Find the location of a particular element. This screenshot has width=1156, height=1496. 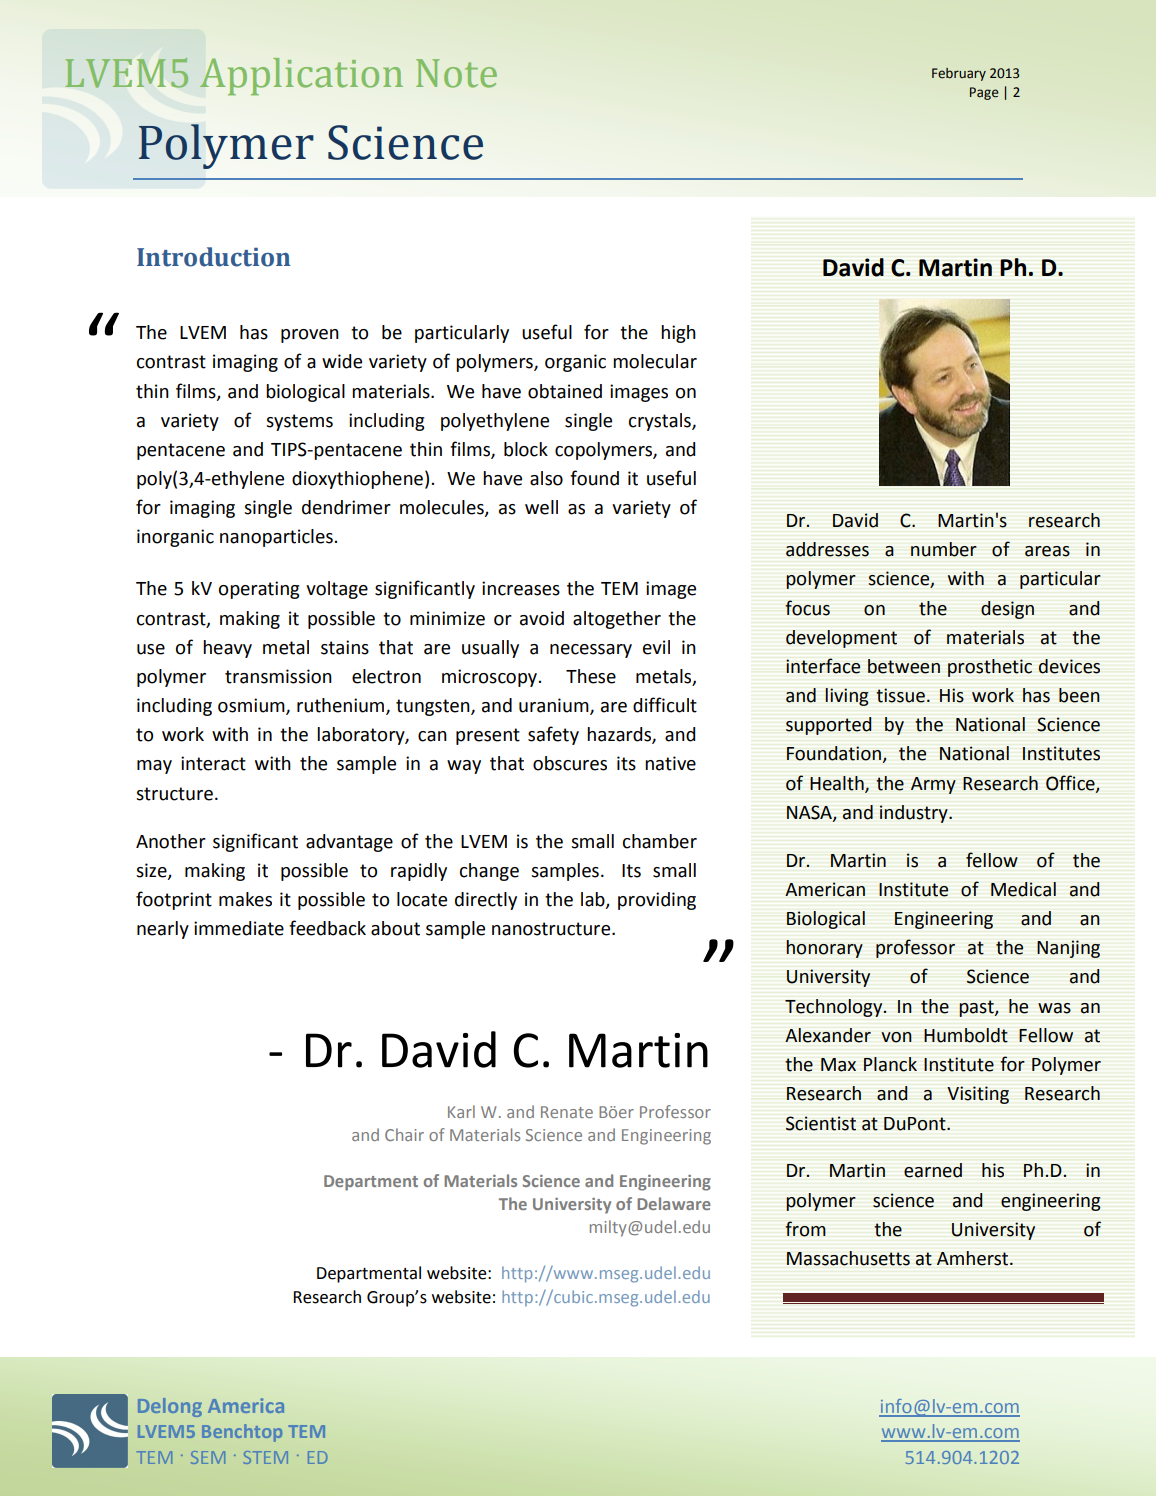

well is located at coordinates (541, 507).
